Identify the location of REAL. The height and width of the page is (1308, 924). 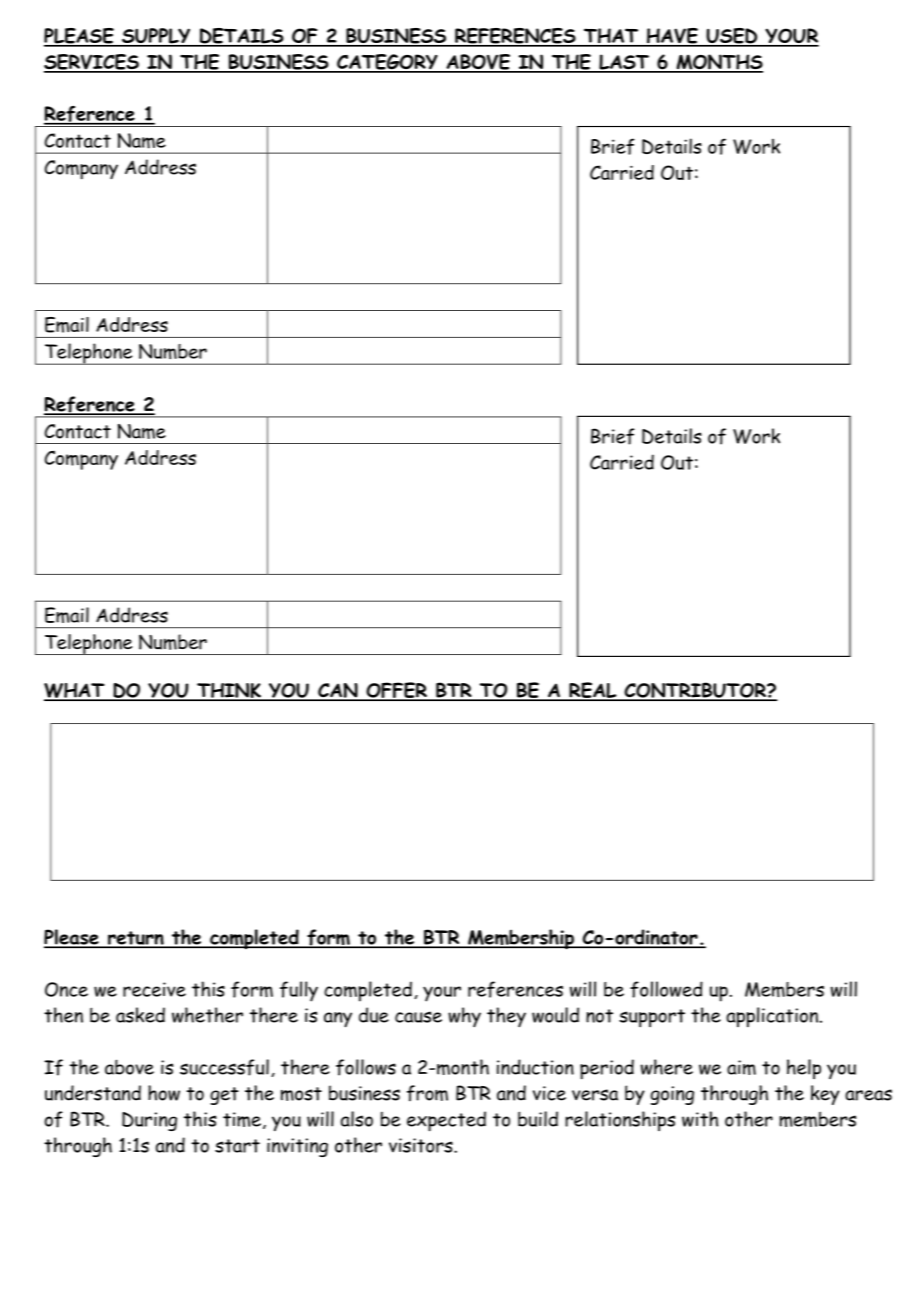
(593, 691).
